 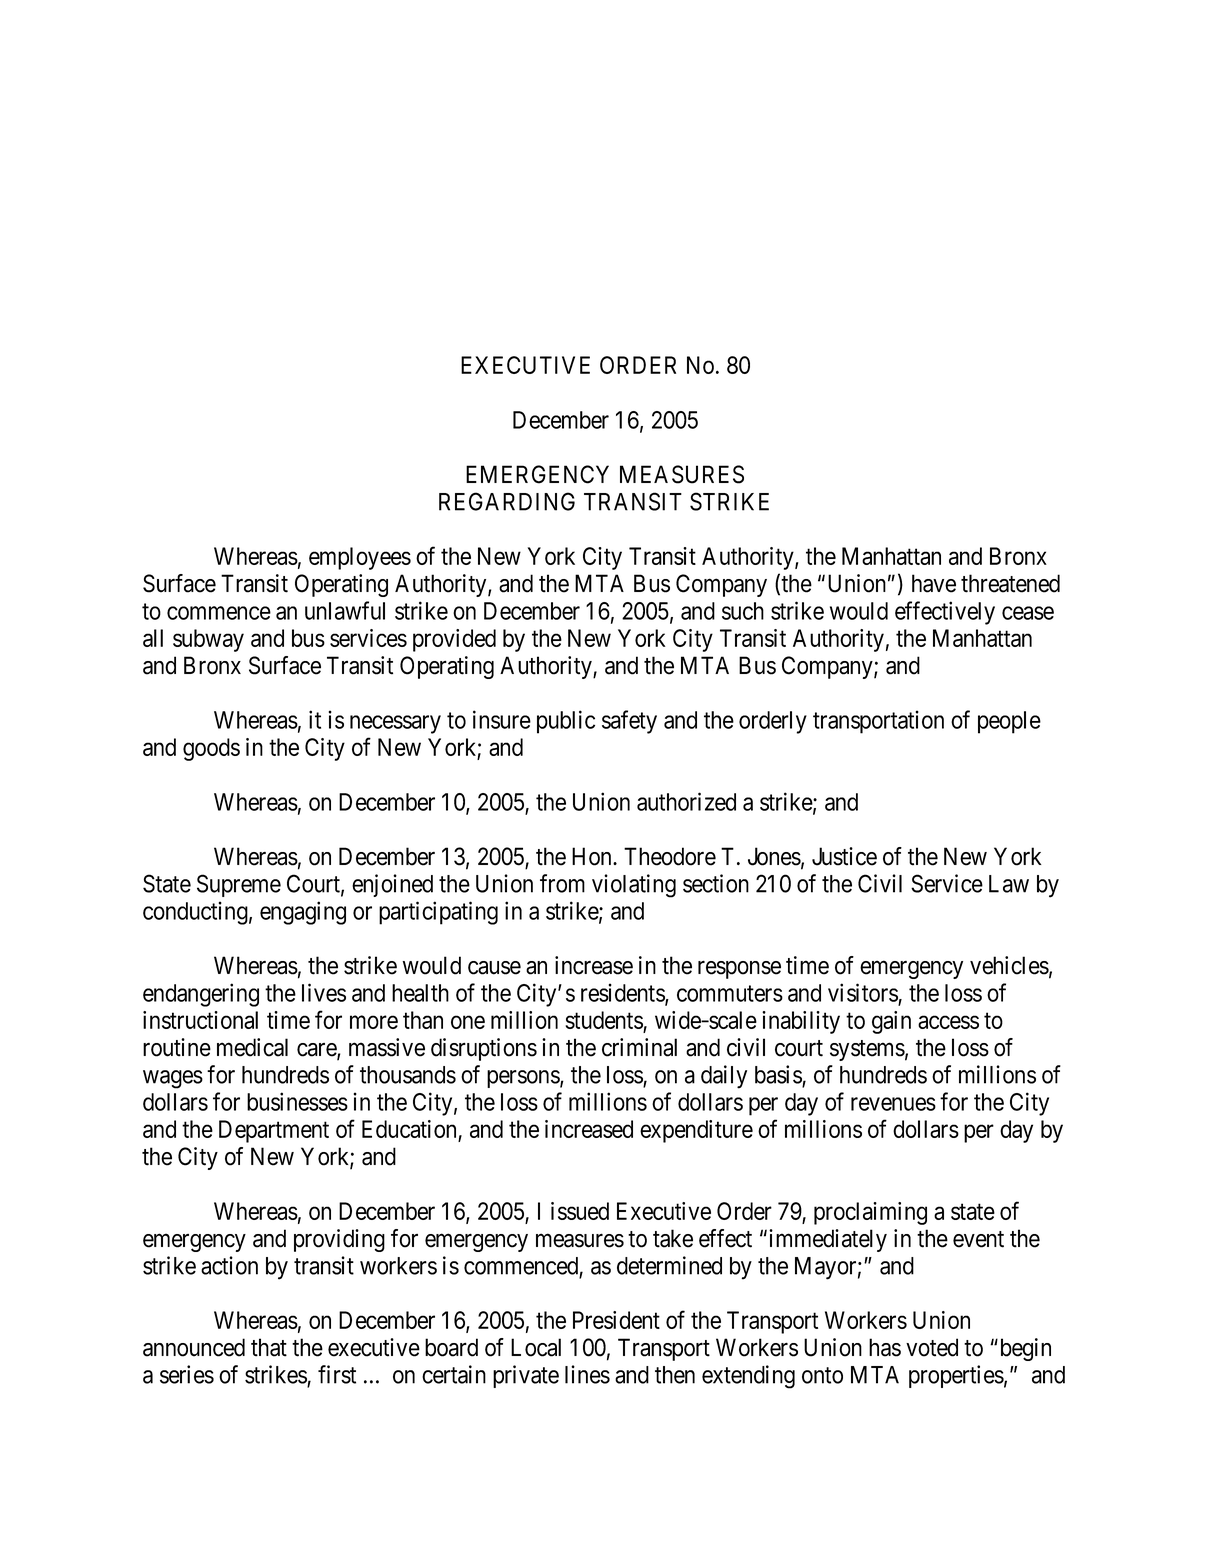 I want to click on cause, so click(x=494, y=968).
